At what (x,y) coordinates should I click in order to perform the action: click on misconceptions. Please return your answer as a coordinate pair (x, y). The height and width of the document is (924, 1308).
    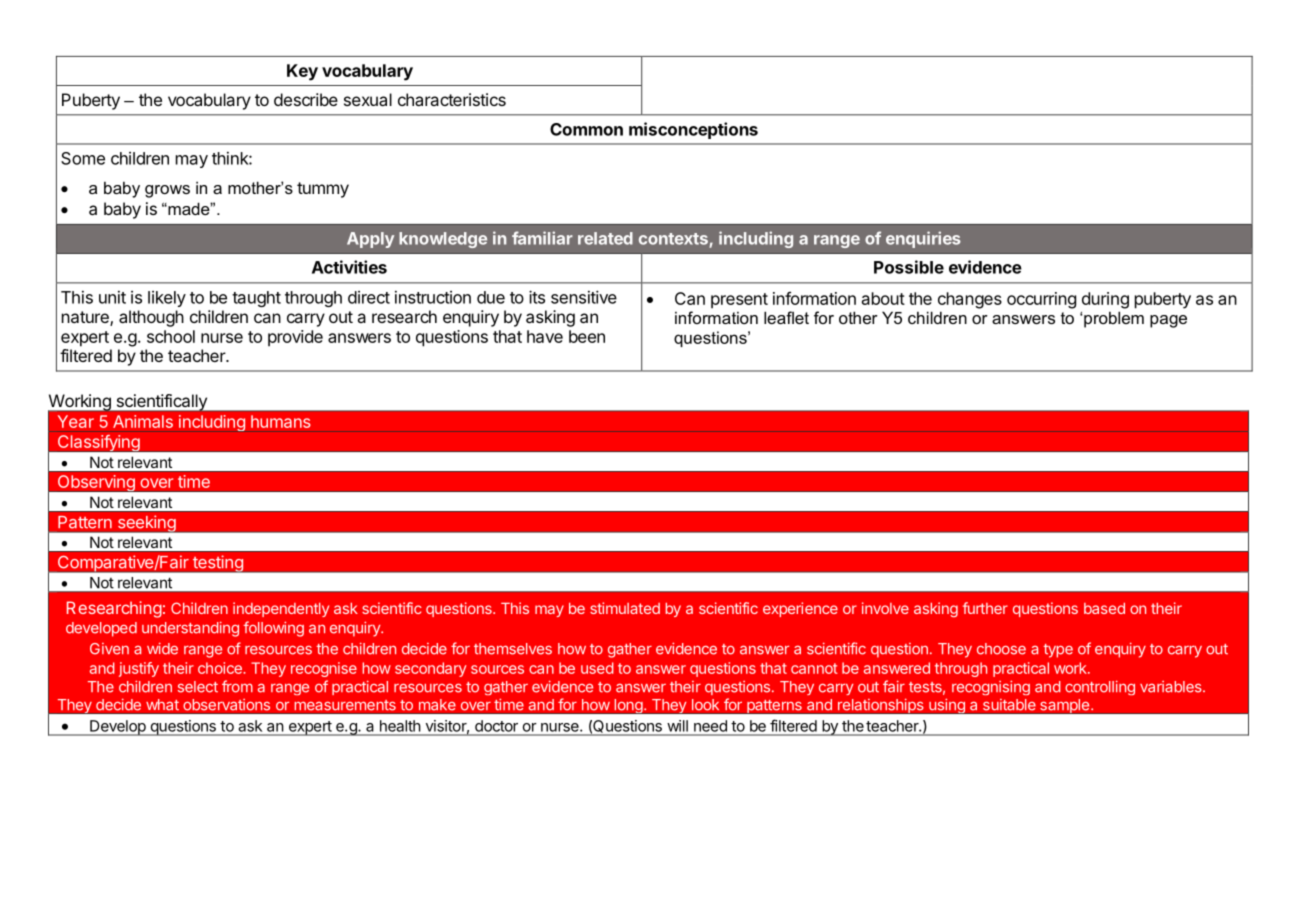
    Looking at the image, I should click on (693, 130).
